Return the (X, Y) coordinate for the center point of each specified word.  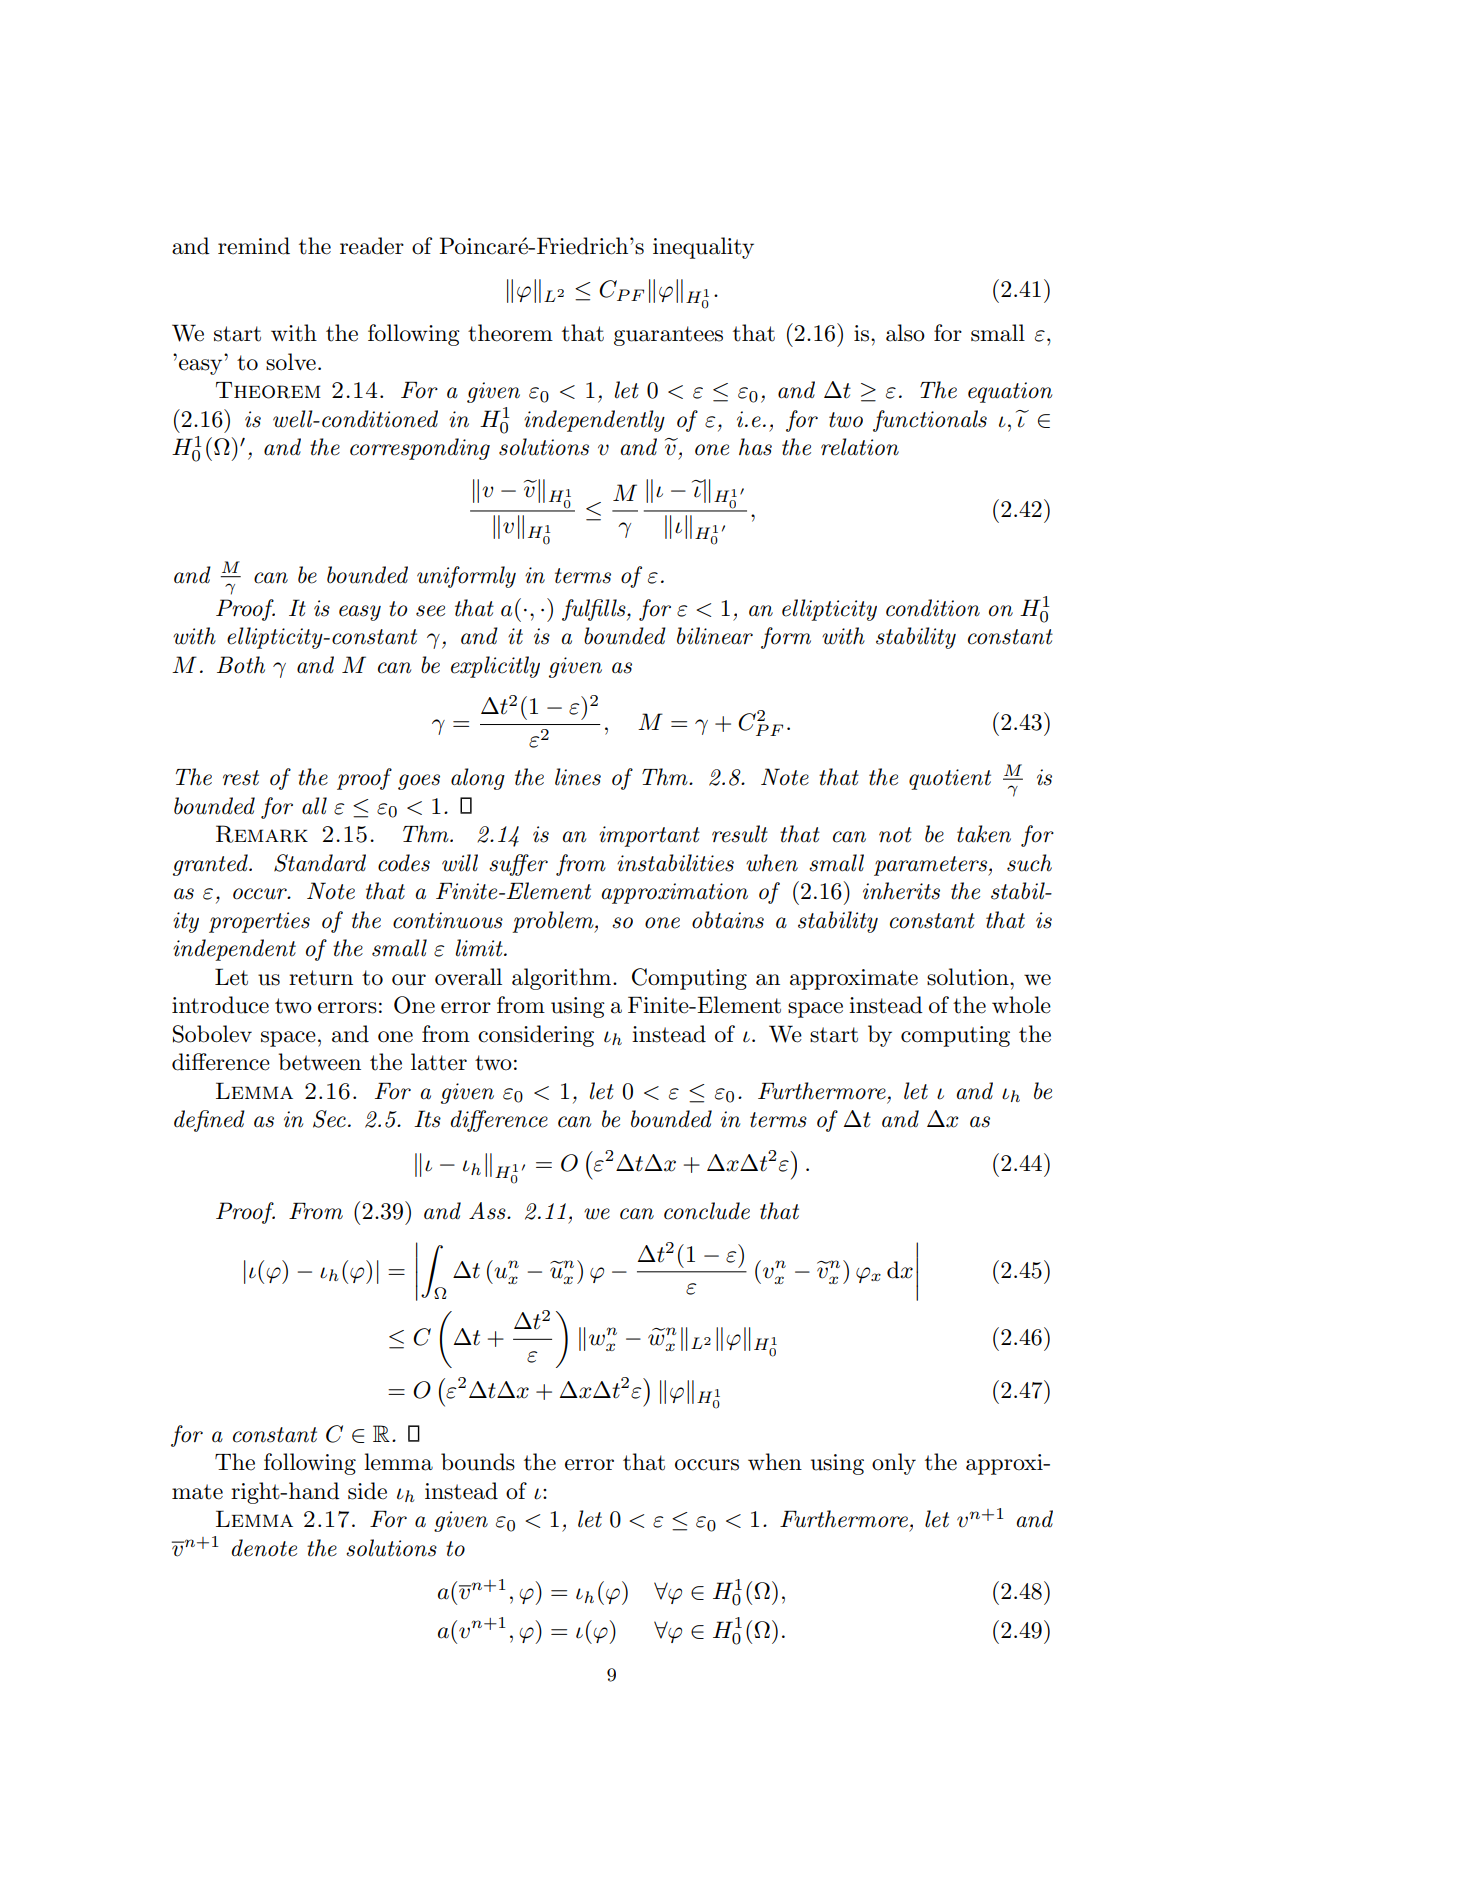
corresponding (420, 449)
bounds (478, 1462)
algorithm (563, 979)
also (905, 333)
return (321, 978)
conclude (707, 1211)
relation (860, 447)
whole (1021, 1005)
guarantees (668, 336)
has (755, 447)
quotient (950, 779)
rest (241, 778)
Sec (329, 1119)
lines (578, 777)
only (894, 1464)
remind (254, 246)
